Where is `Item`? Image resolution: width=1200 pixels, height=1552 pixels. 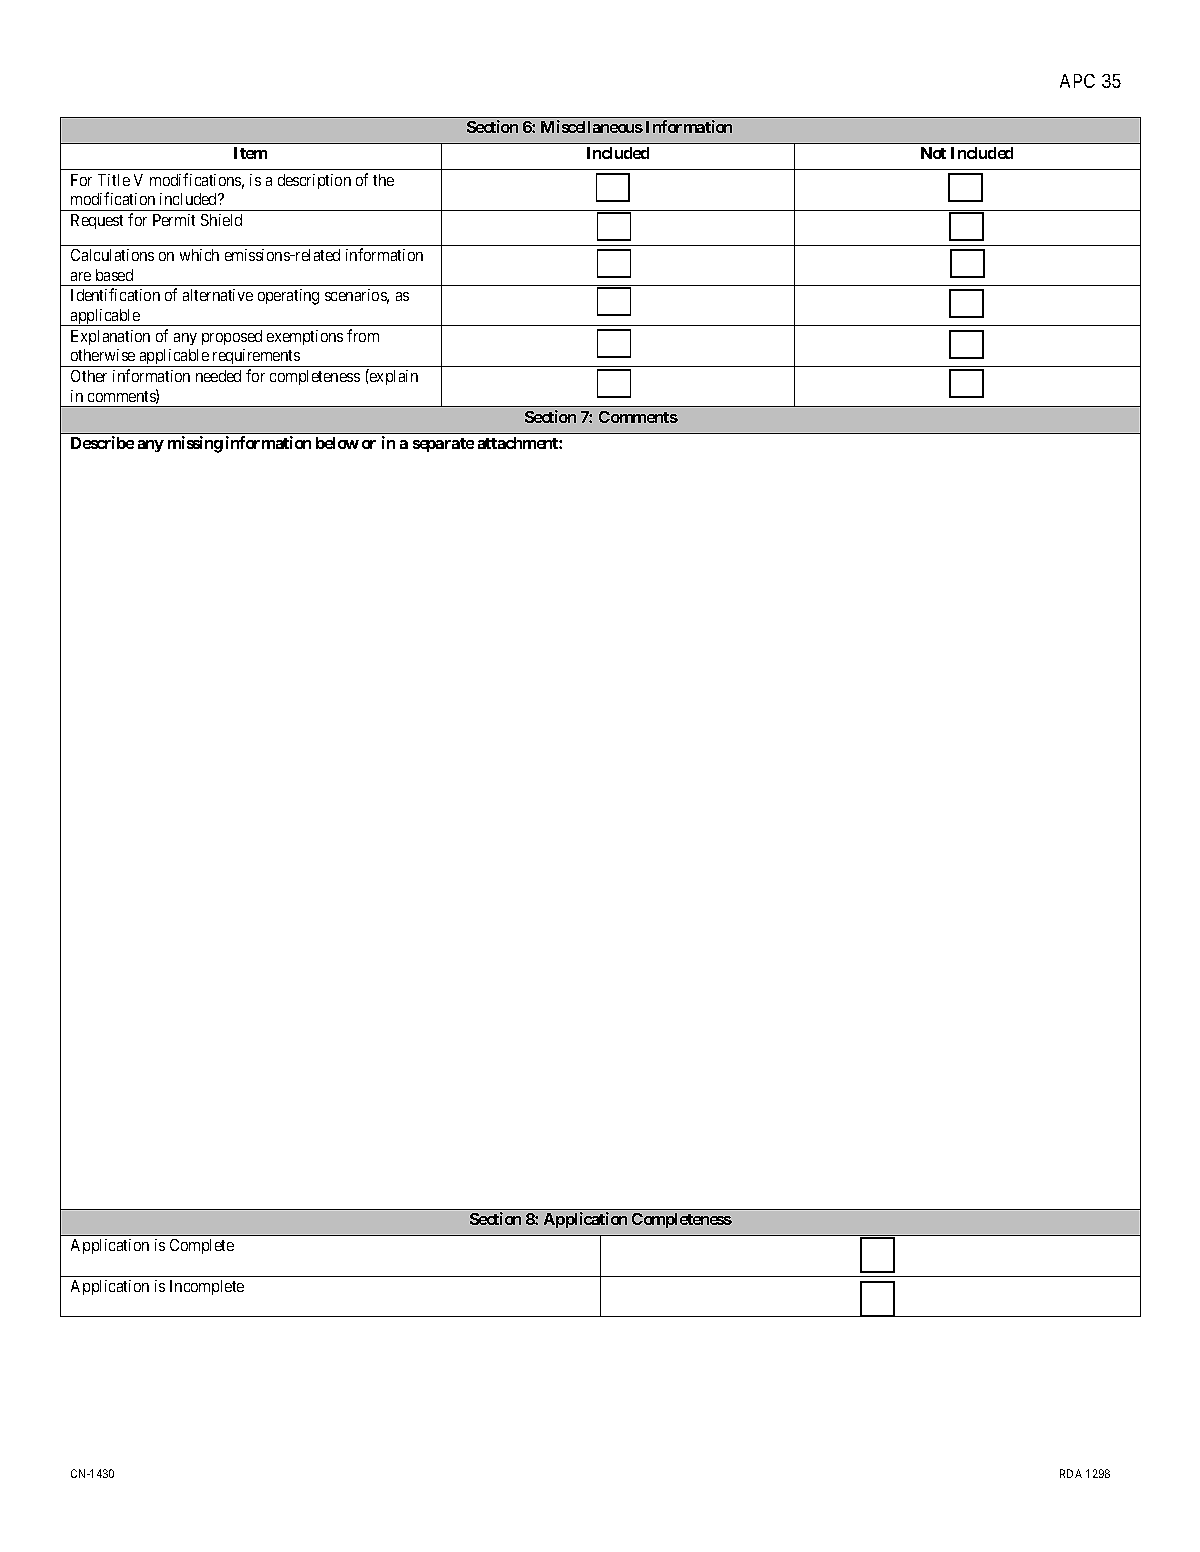
Item is located at coordinates (250, 153).
